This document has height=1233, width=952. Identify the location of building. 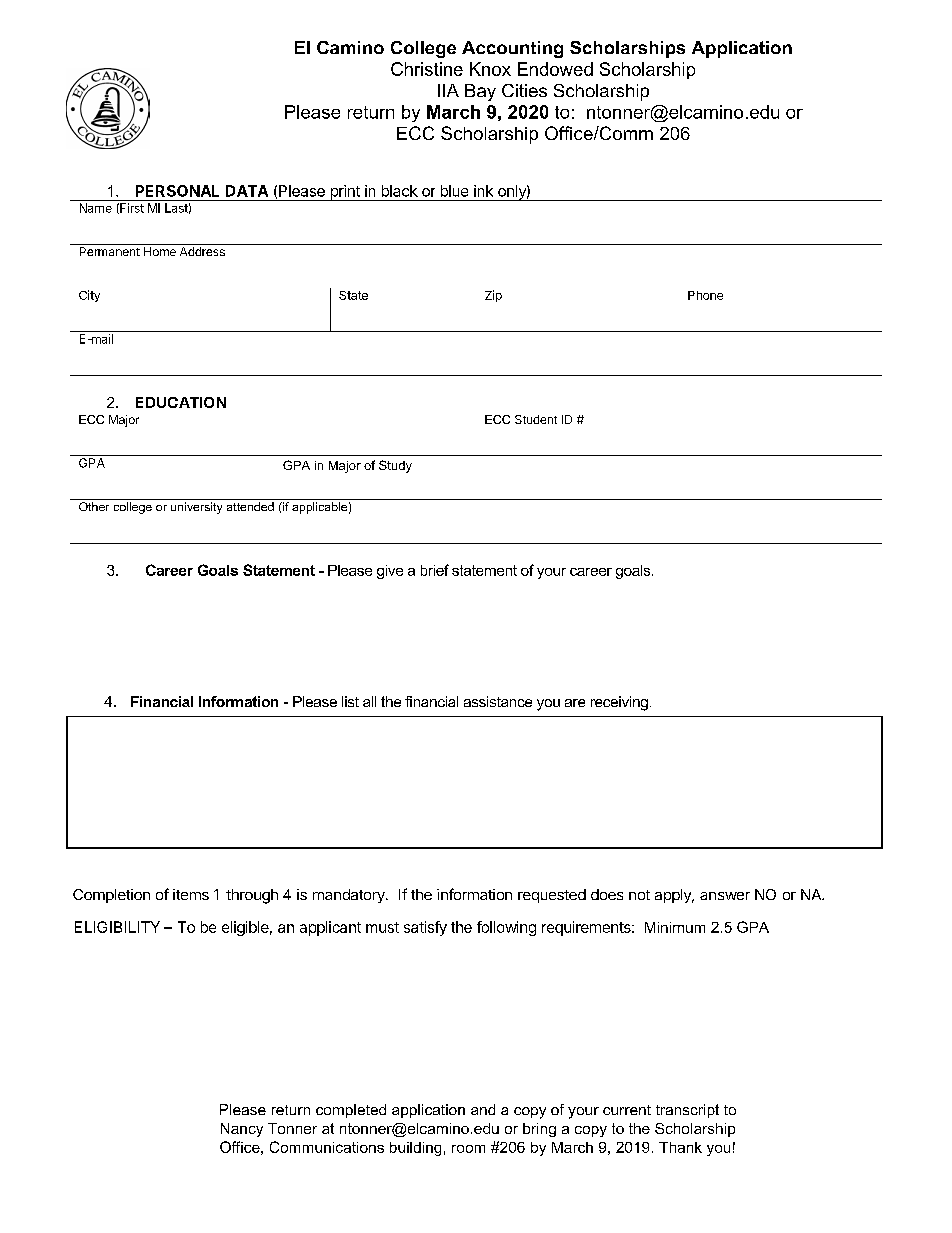
(415, 1149).
